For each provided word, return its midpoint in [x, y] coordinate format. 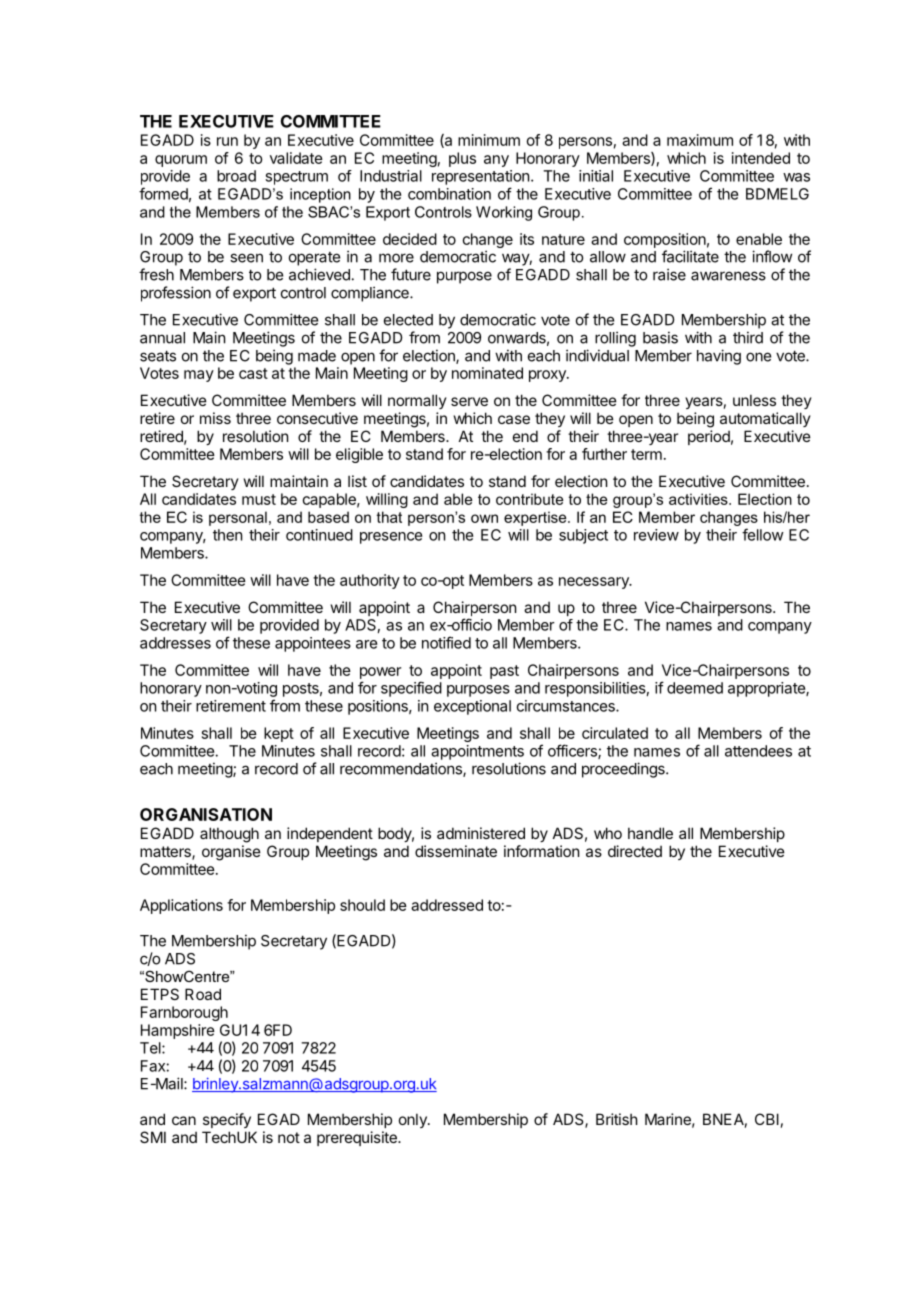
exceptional [472, 707]
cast [253, 373]
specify [227, 1120]
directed [635, 851]
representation [480, 177]
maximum [700, 140]
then [227, 535]
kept [279, 734]
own [484, 518]
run [227, 141]
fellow [763, 534]
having [719, 357]
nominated [487, 373]
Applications [181, 906]
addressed [447, 905]
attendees [758, 751]
